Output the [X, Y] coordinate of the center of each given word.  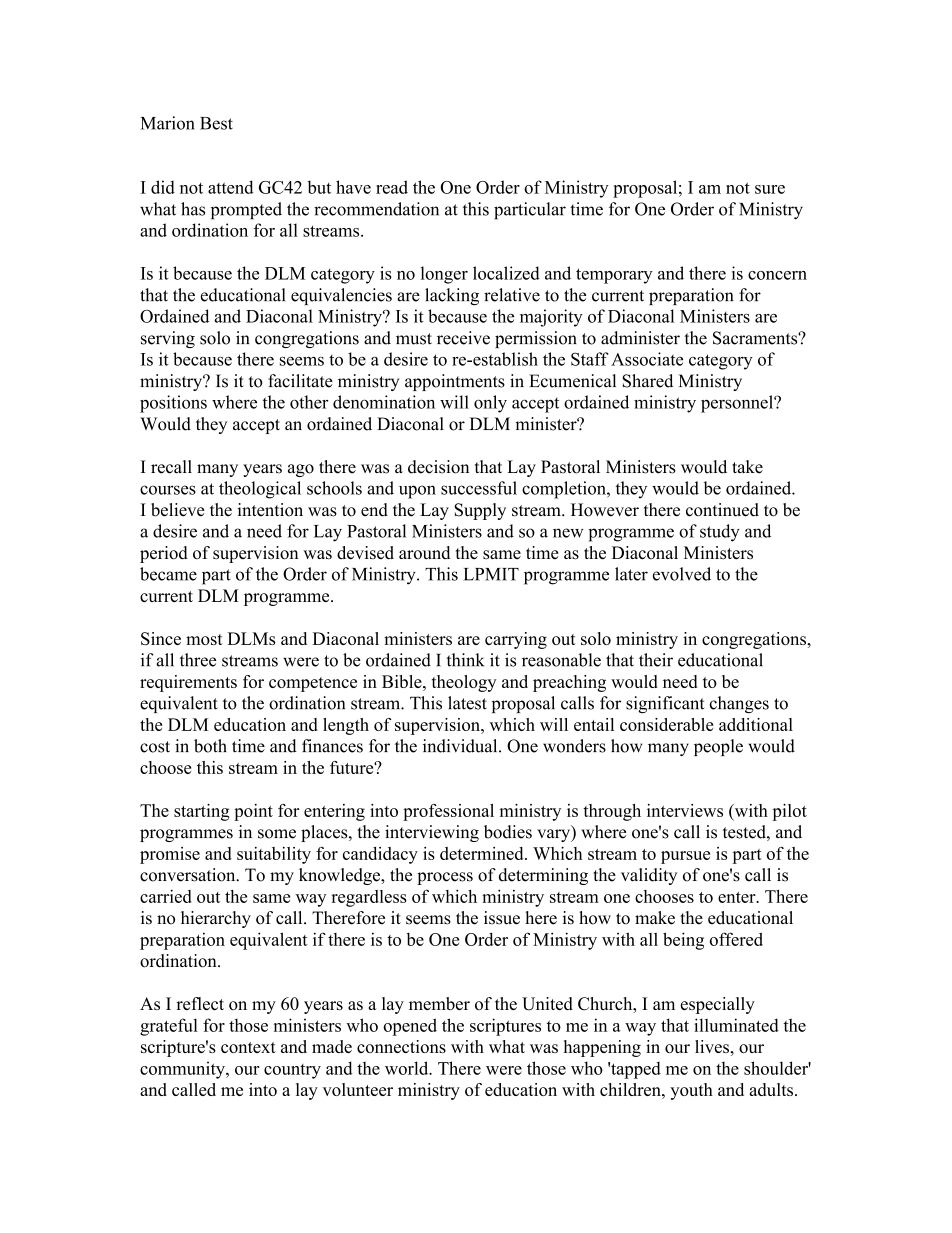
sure [770, 189]
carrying [516, 640]
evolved [682, 574]
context [248, 1047]
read [392, 187]
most [204, 639]
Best [216, 123]
